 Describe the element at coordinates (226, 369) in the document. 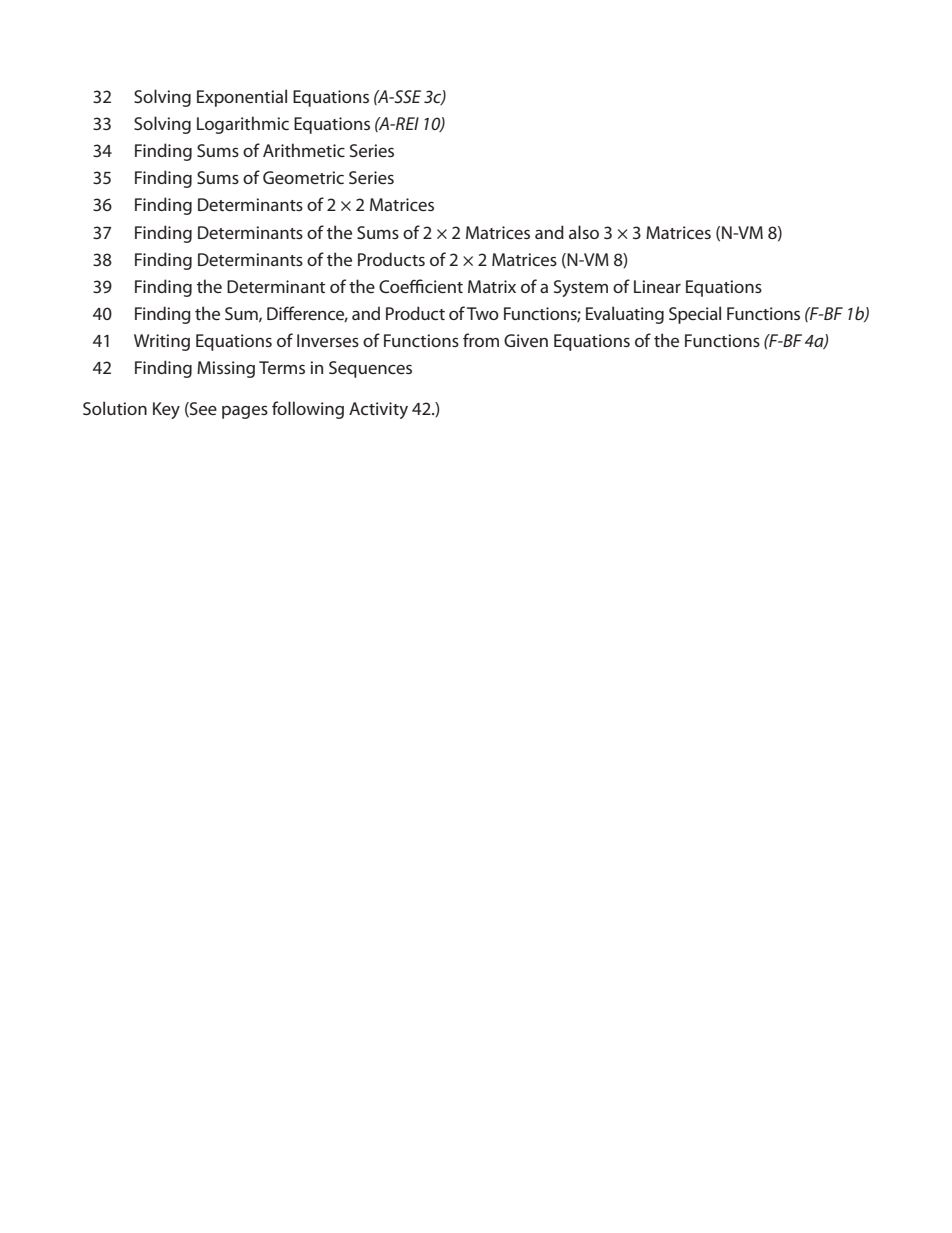

I see `Missing` at that location.
